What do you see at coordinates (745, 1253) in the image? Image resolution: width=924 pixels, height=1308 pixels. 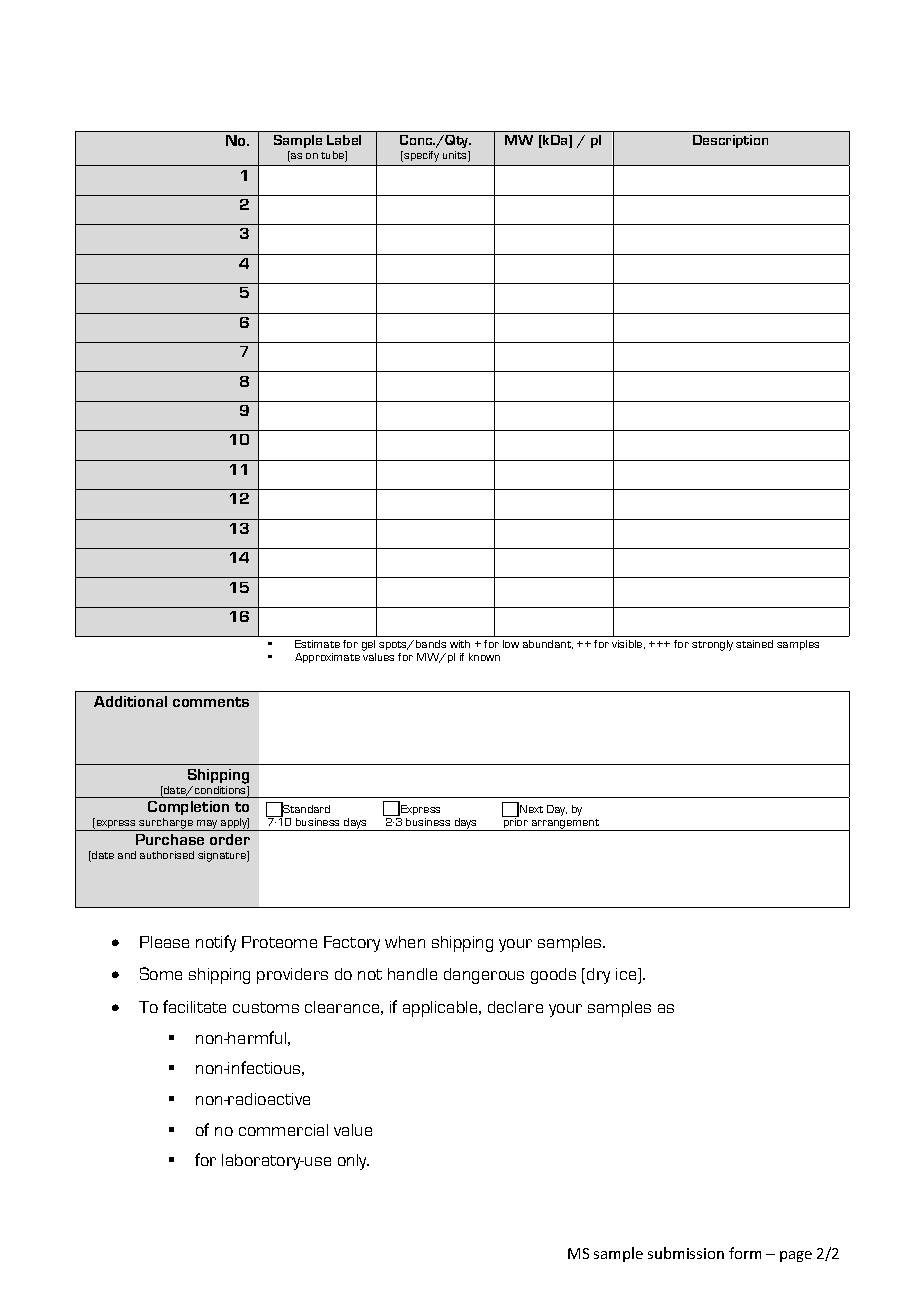 I see `form` at bounding box center [745, 1253].
